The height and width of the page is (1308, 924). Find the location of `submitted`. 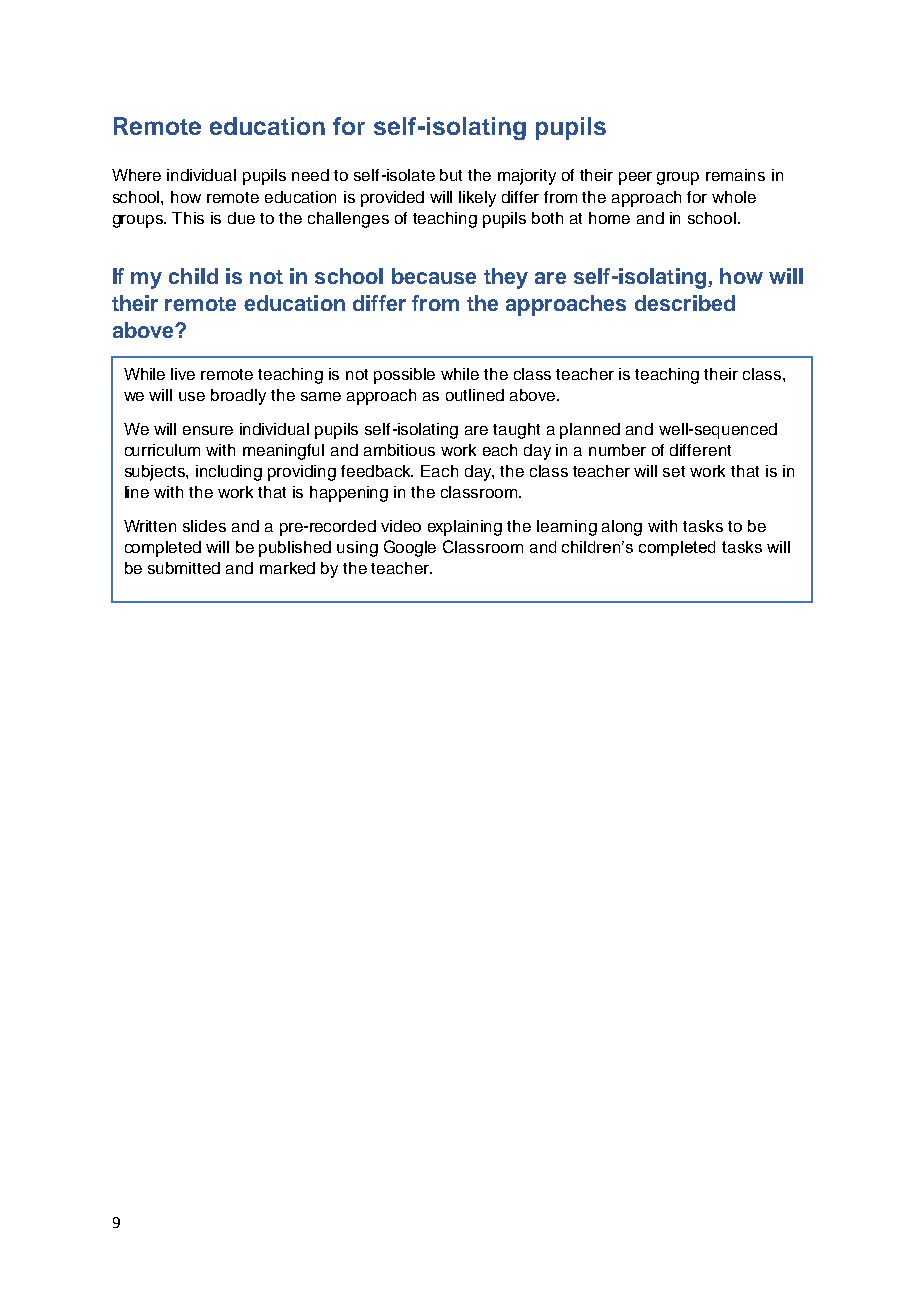

submitted is located at coordinates (184, 568).
